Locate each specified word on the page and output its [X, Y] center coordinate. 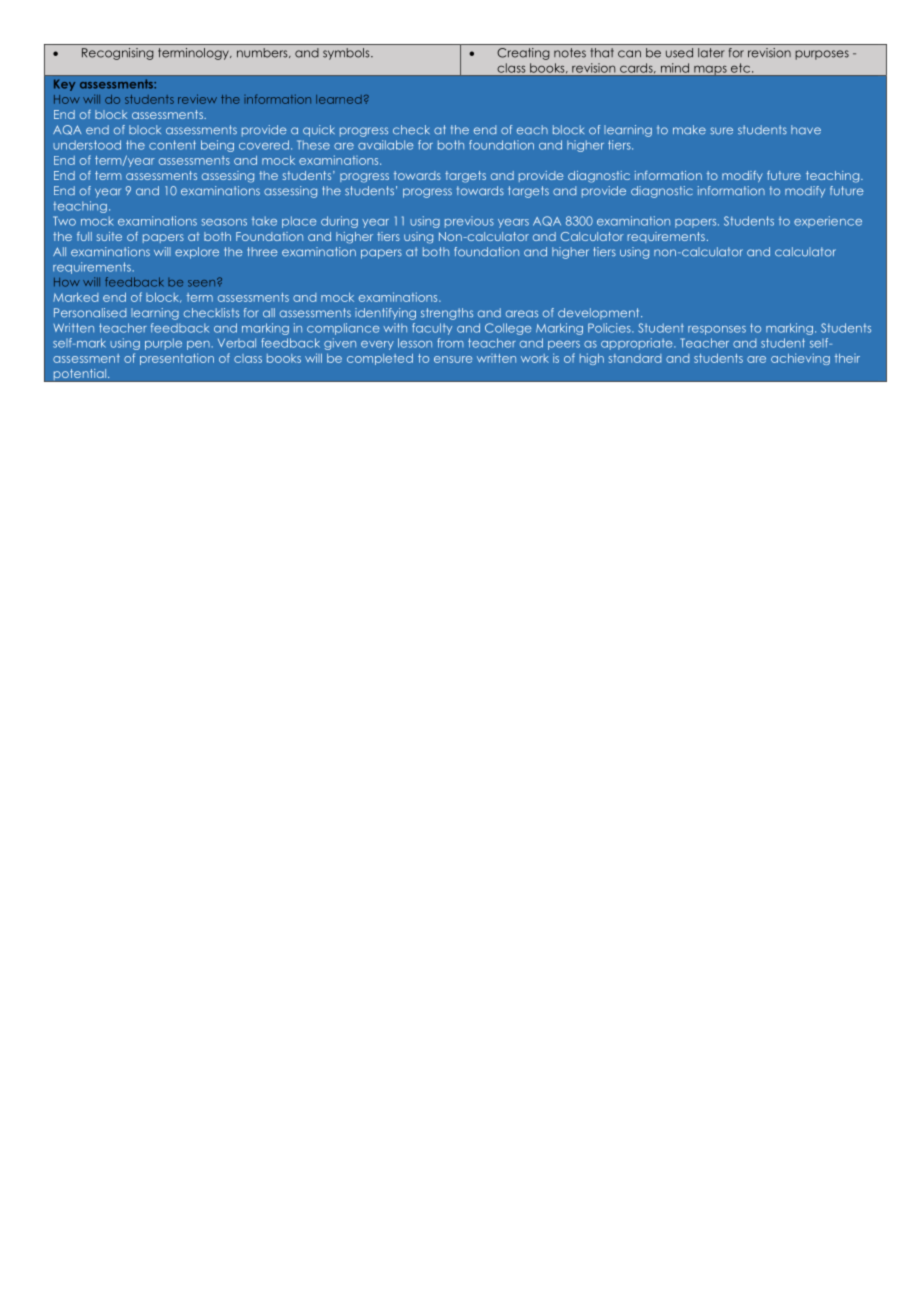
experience [828, 222]
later [711, 53]
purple [163, 344]
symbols [347, 54]
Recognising [118, 54]
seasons [224, 222]
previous [469, 222]
